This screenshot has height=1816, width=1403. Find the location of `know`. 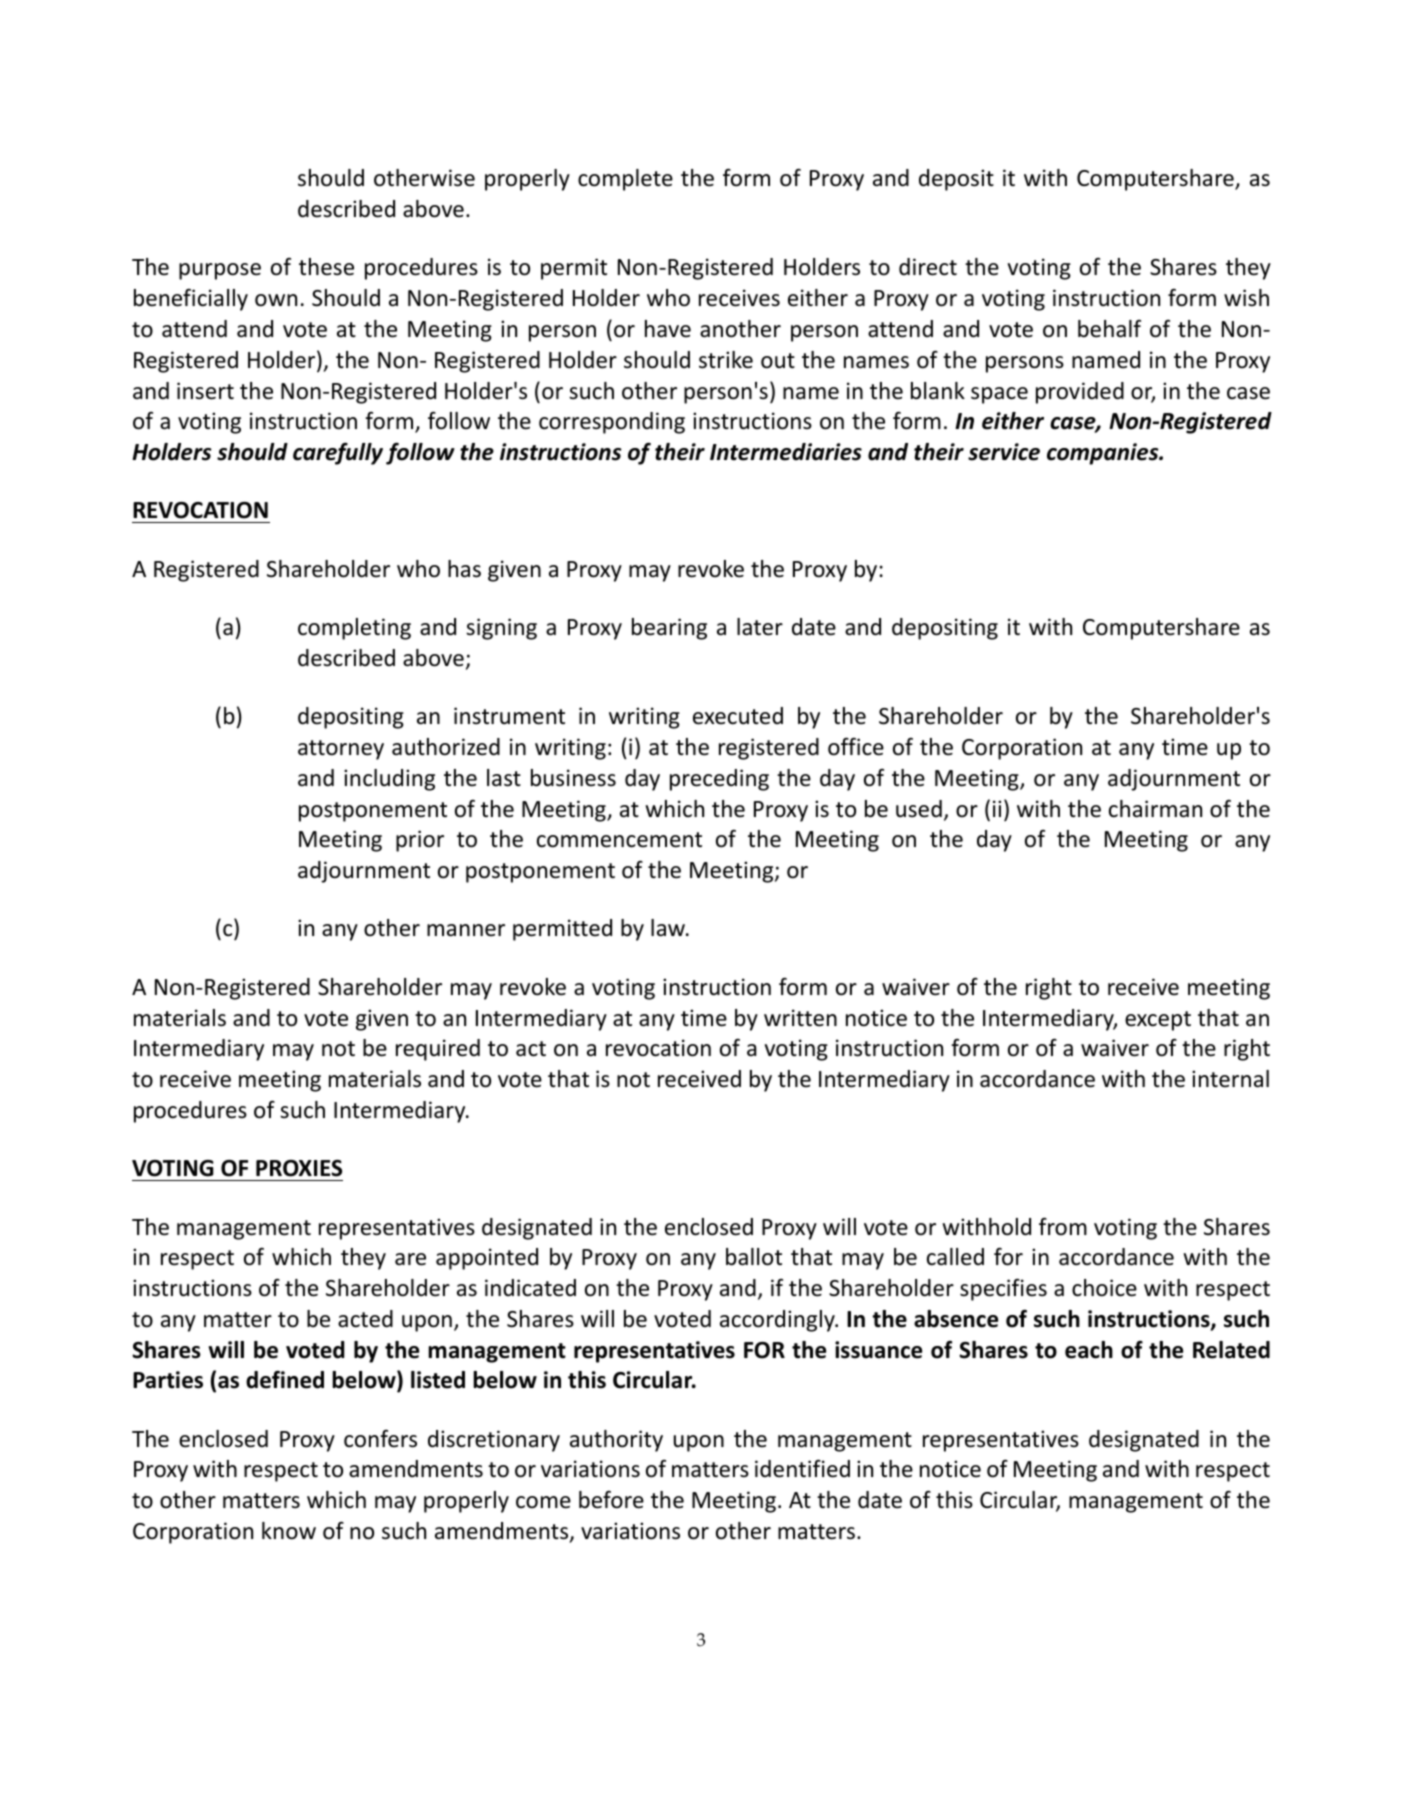

know is located at coordinates (289, 1531).
